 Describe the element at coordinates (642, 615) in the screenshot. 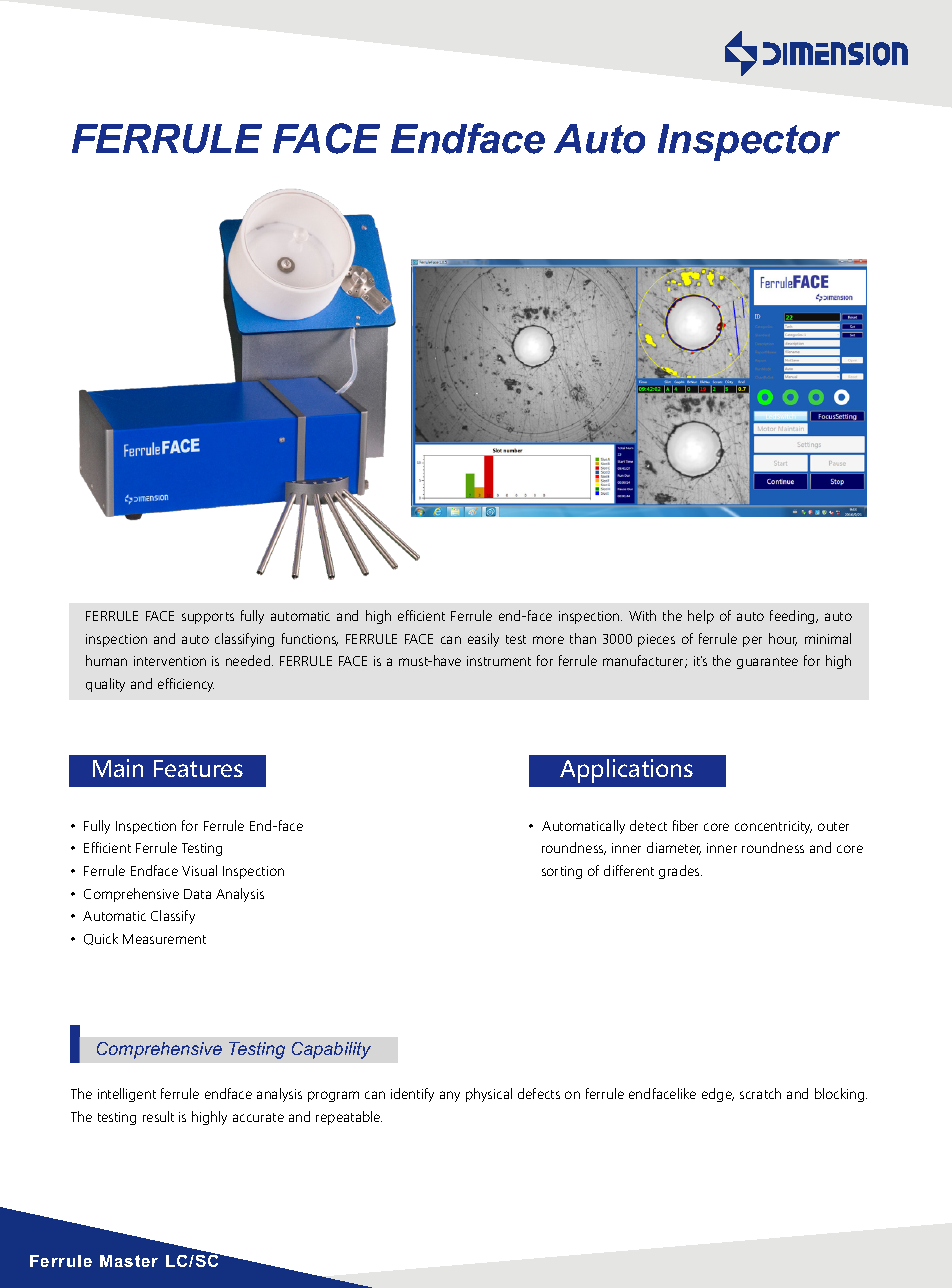

I see `With` at that location.
